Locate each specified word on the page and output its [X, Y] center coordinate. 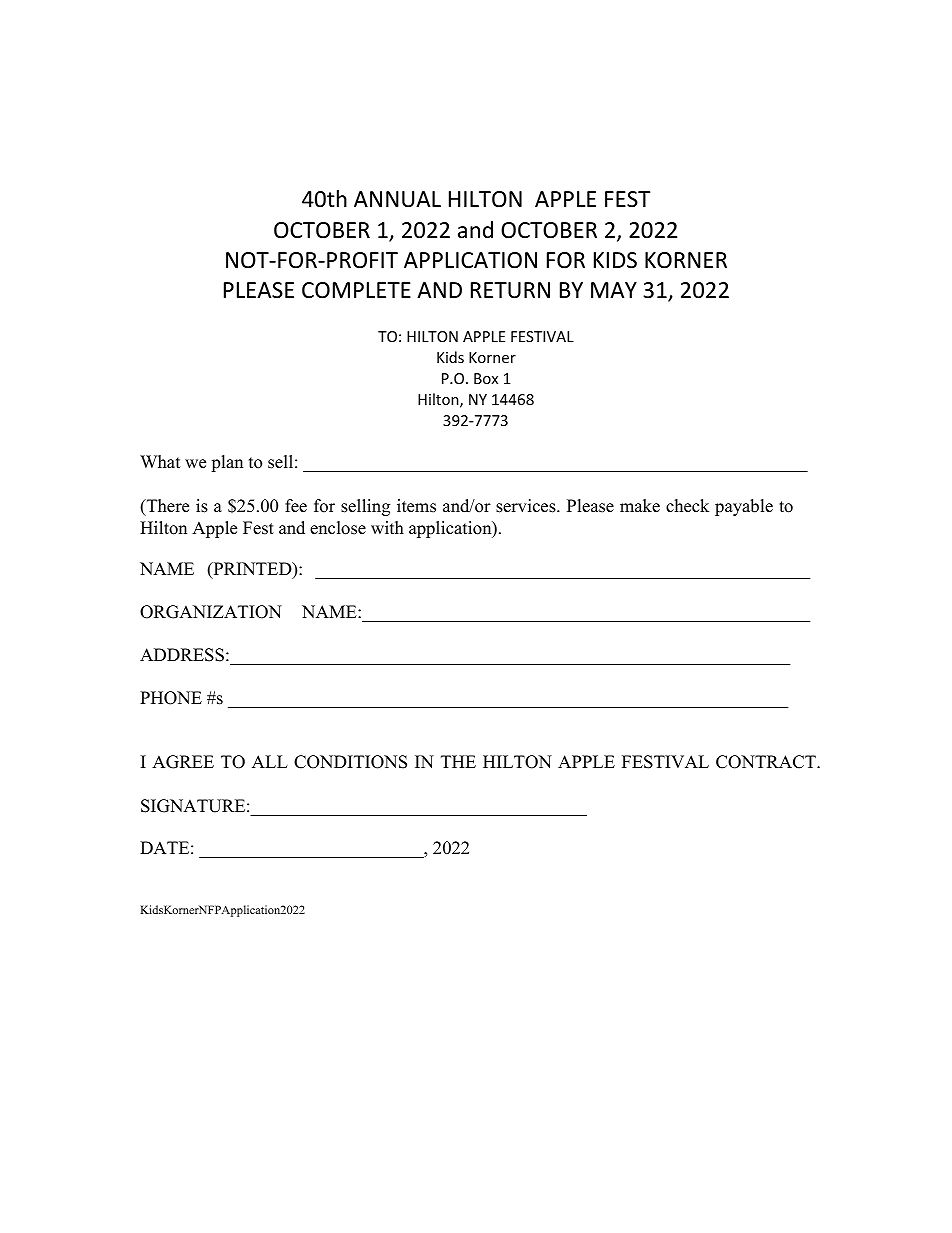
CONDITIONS [350, 762]
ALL [270, 761]
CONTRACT [767, 762]
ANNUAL [397, 199]
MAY [614, 290]
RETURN [510, 290]
